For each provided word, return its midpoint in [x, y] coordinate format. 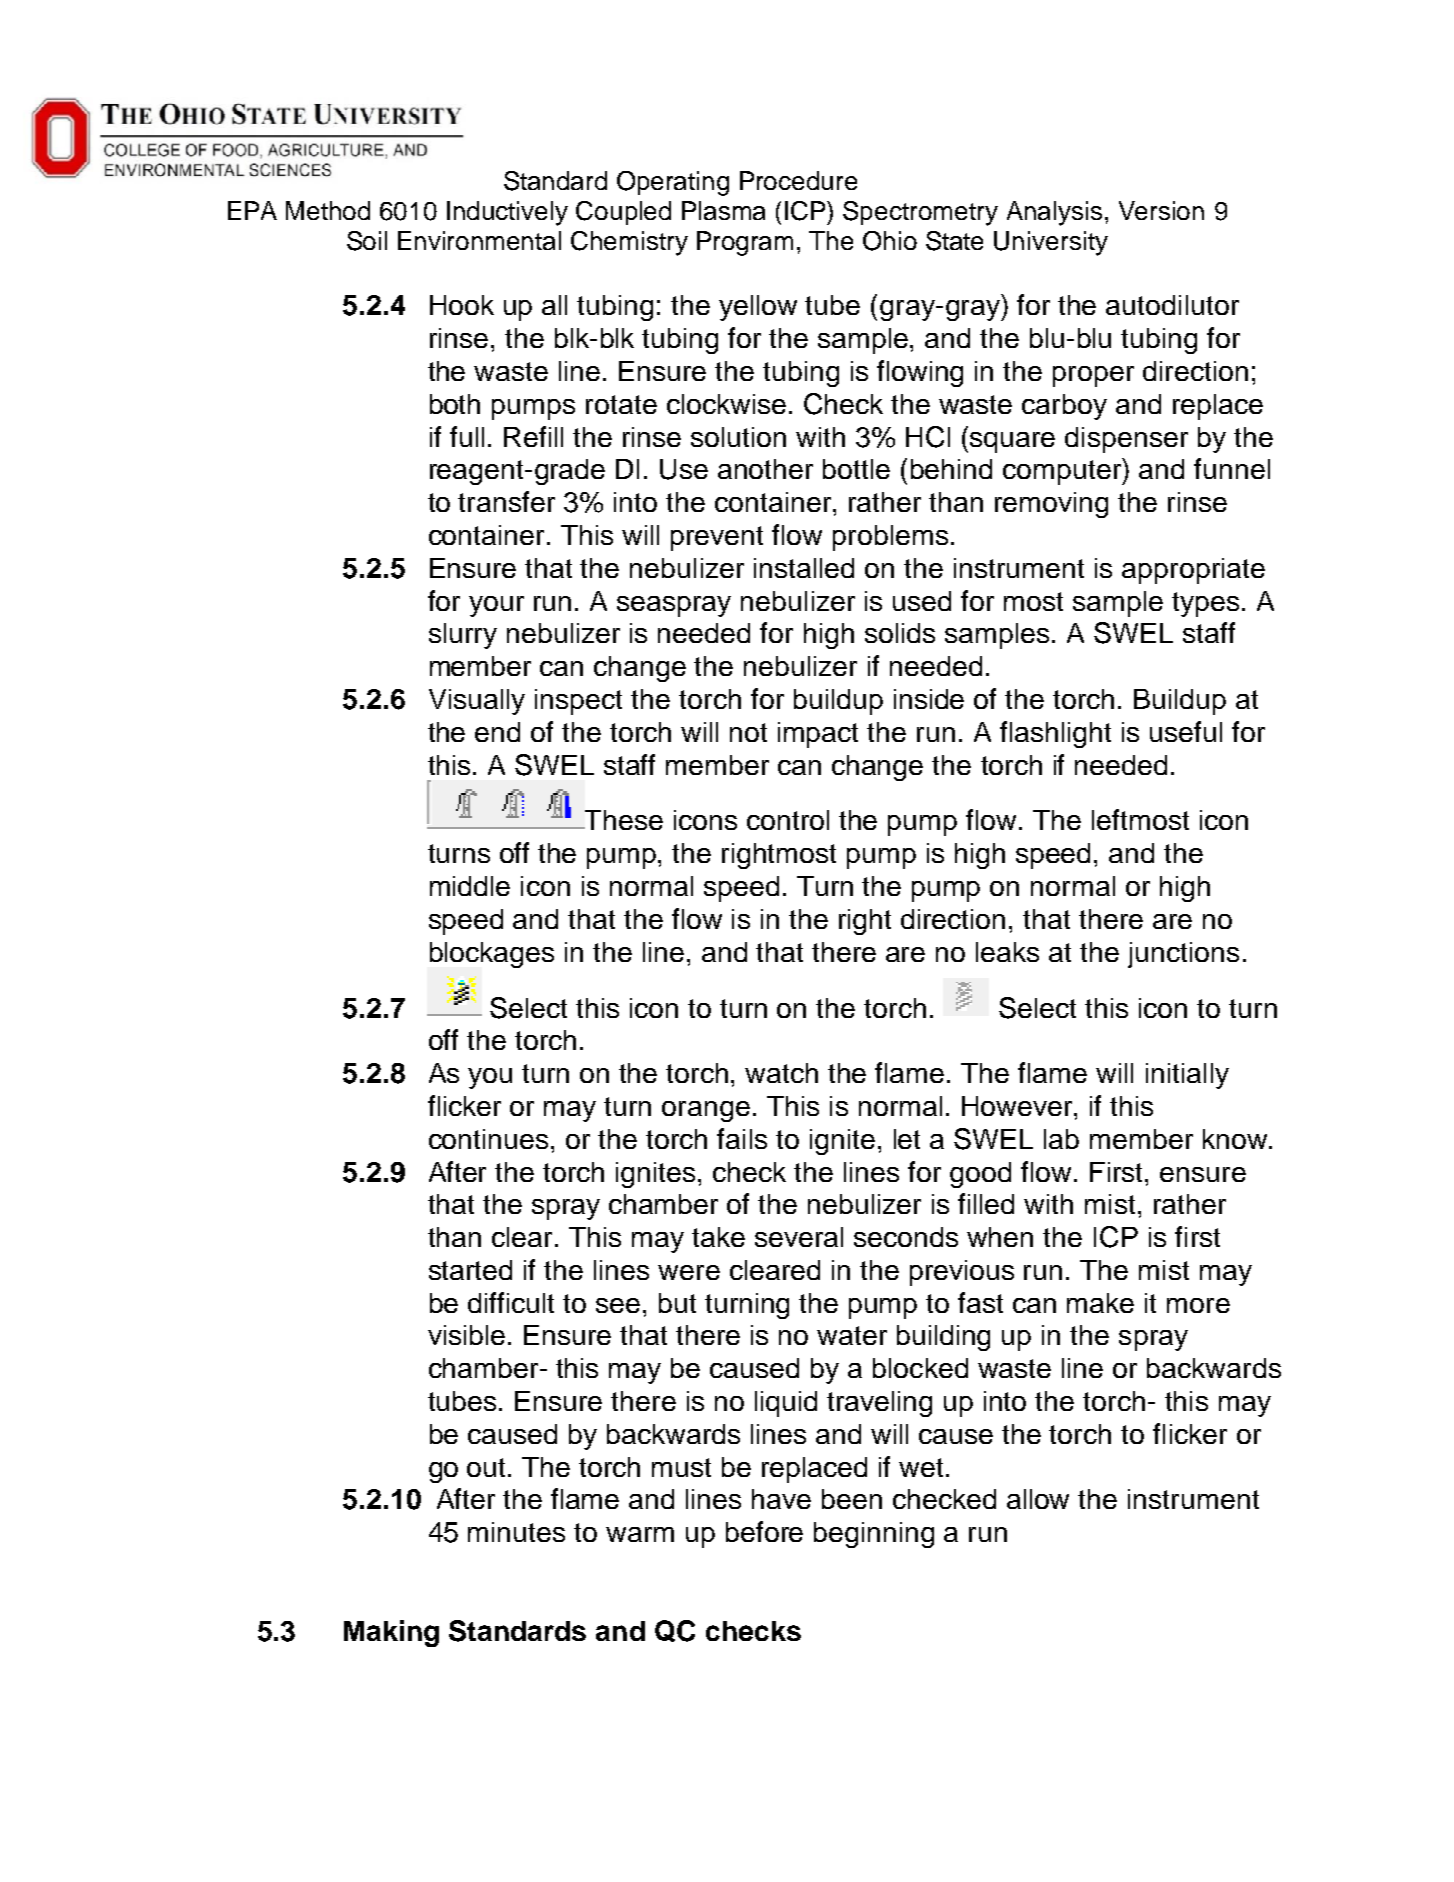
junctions [1183, 955]
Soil [367, 241]
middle [470, 886]
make [1100, 1303]
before [764, 1531]
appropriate [1193, 571]
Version [1161, 210]
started [470, 1270]
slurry [463, 636]
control [788, 820]
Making [391, 1633]
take [718, 1237]
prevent [717, 538]
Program [745, 243]
